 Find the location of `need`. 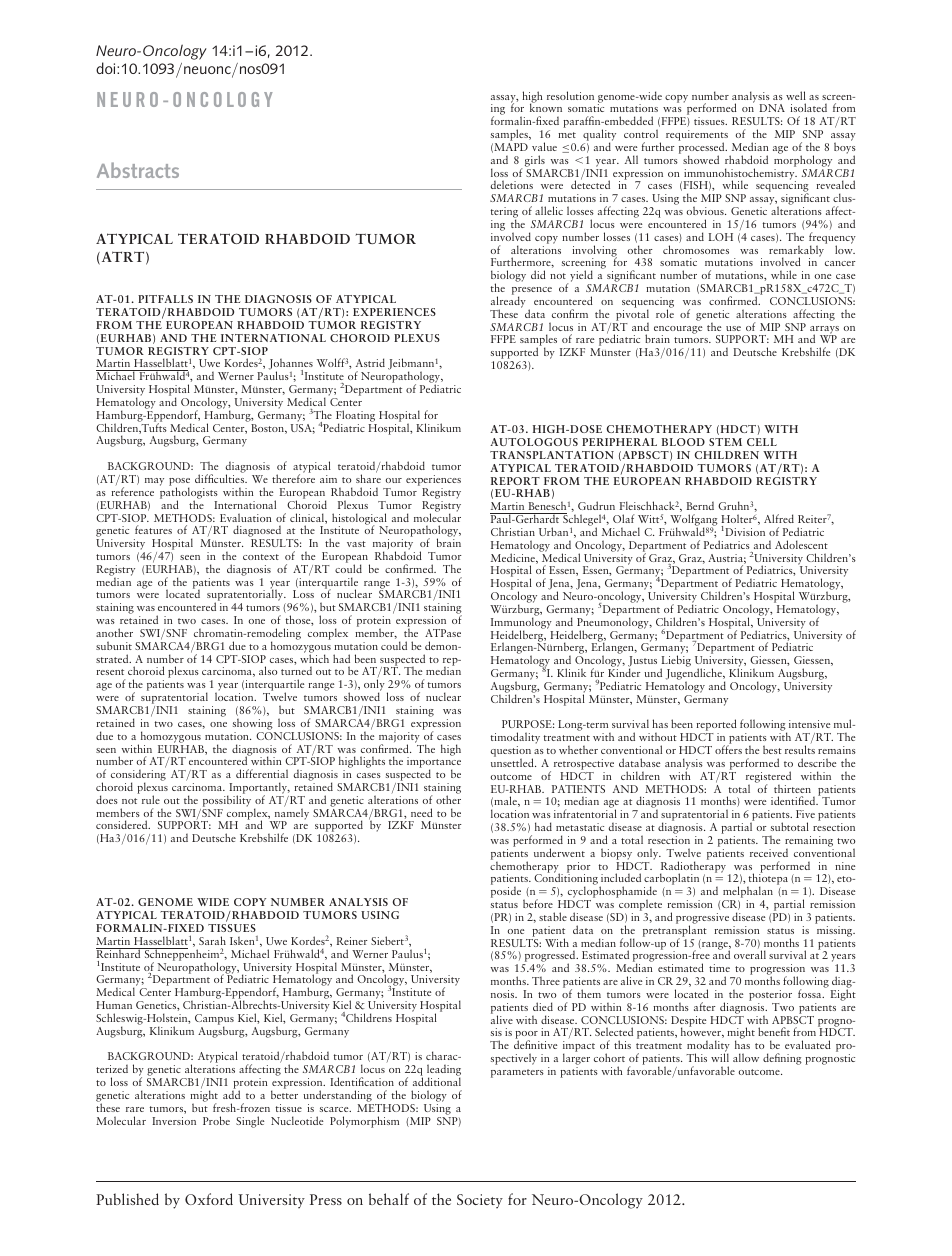

need is located at coordinates (422, 812).
